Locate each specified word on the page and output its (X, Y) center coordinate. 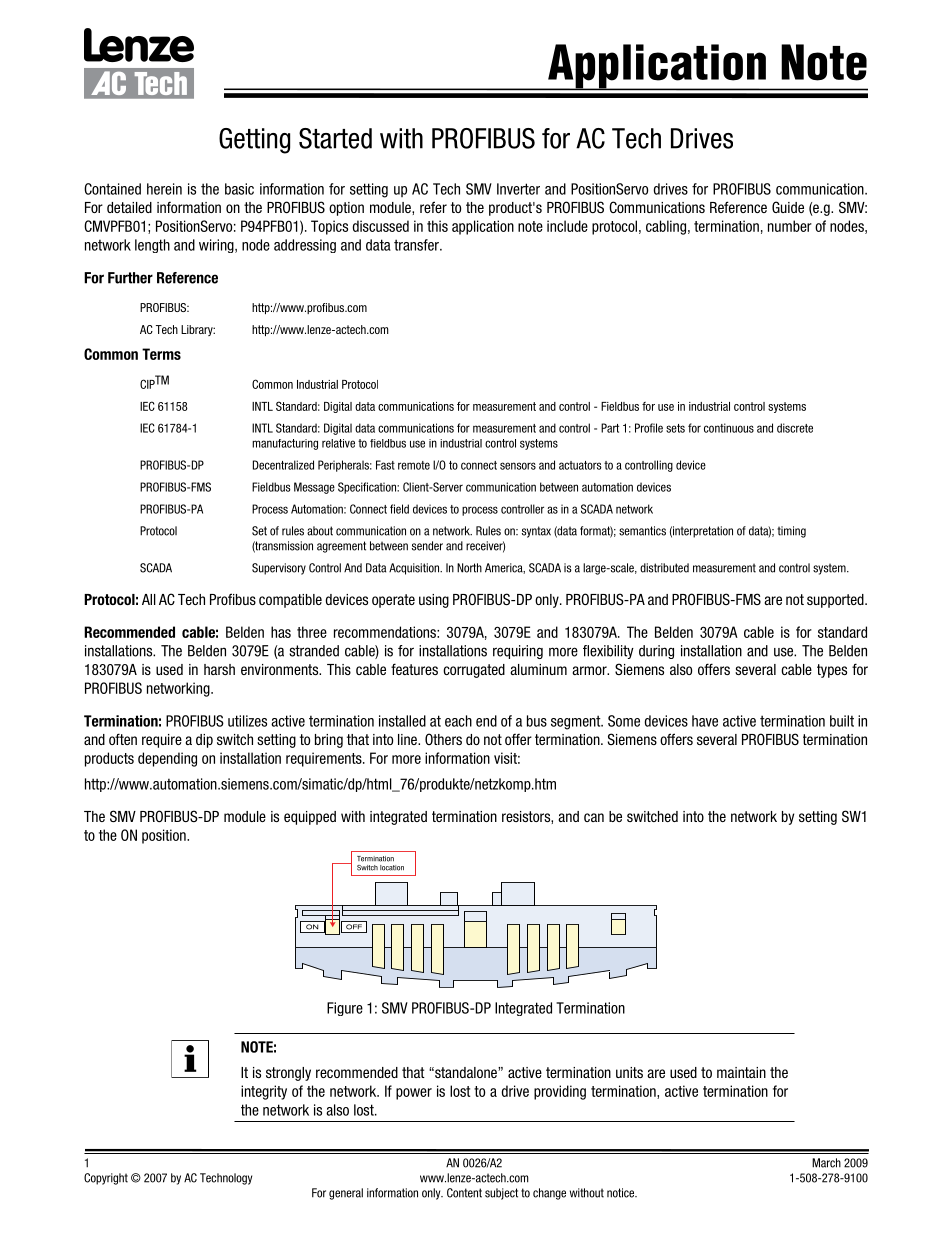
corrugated (474, 671)
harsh (219, 669)
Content (464, 1193)
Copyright (106, 1179)
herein (164, 189)
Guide (788, 207)
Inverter (518, 189)
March (826, 1163)
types (832, 671)
